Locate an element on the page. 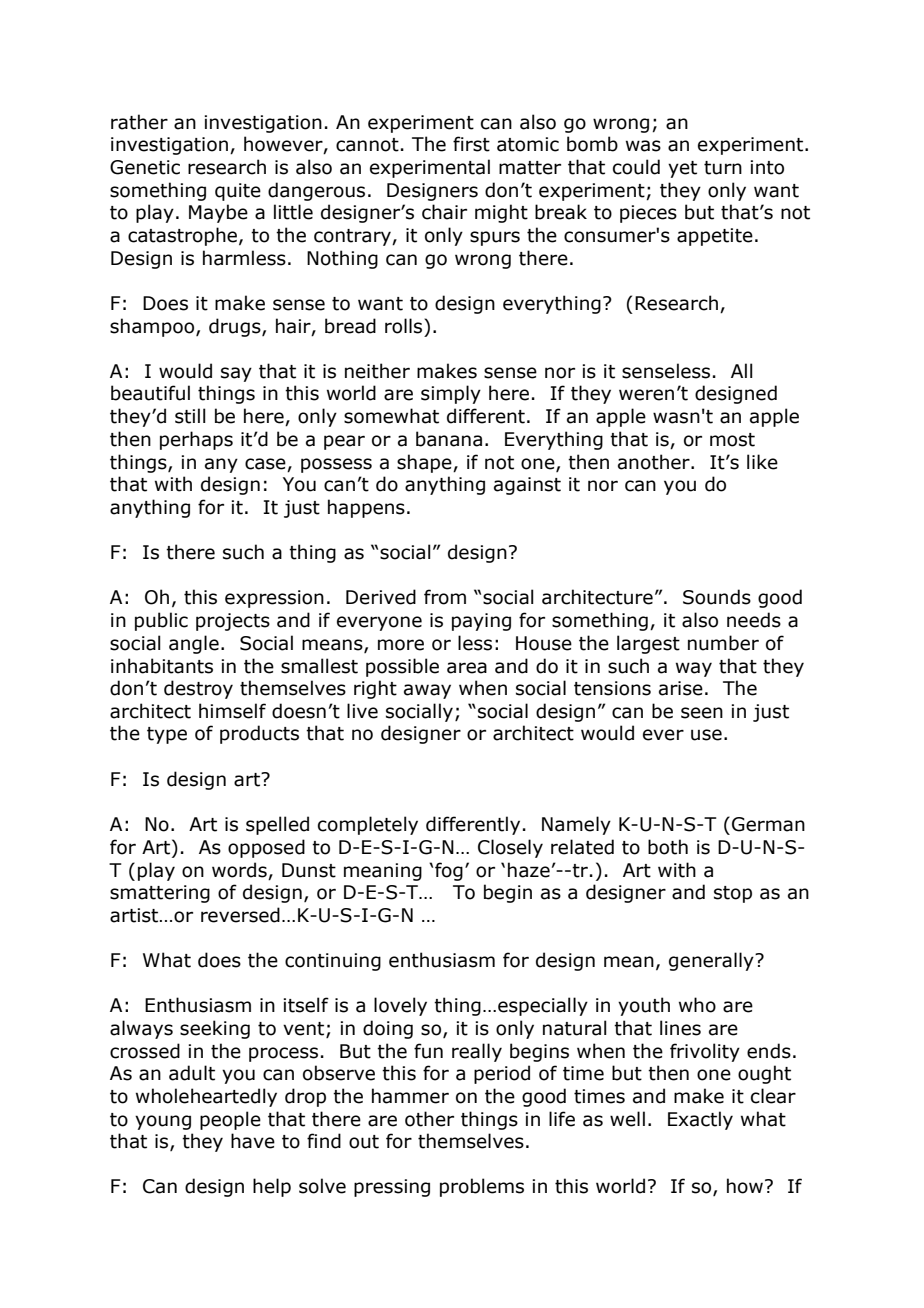 The width and height of the image is (924, 1308). quite is located at coordinates (238, 192).
